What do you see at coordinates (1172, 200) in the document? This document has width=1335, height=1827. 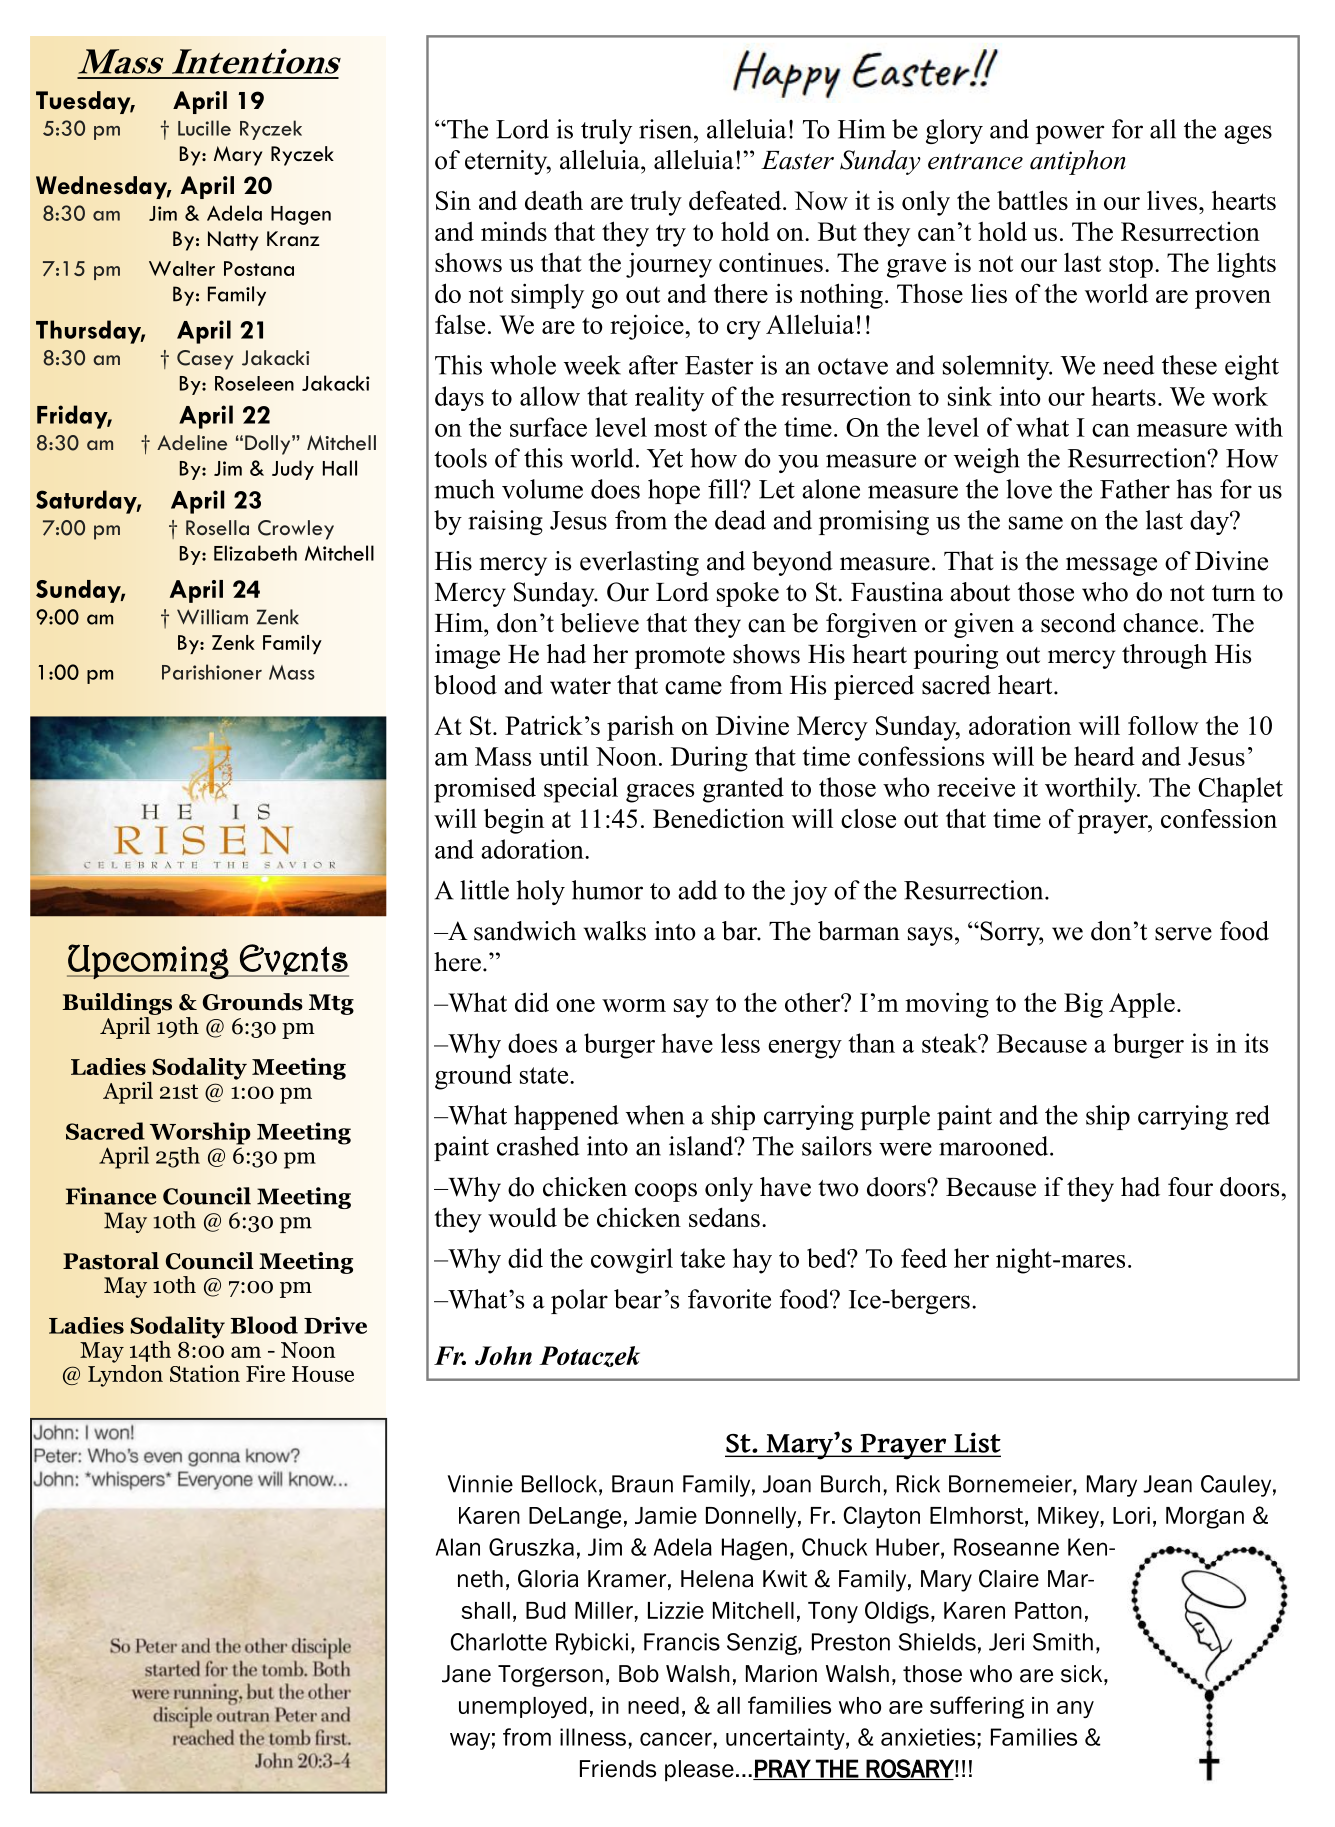 I see `lives` at bounding box center [1172, 200].
